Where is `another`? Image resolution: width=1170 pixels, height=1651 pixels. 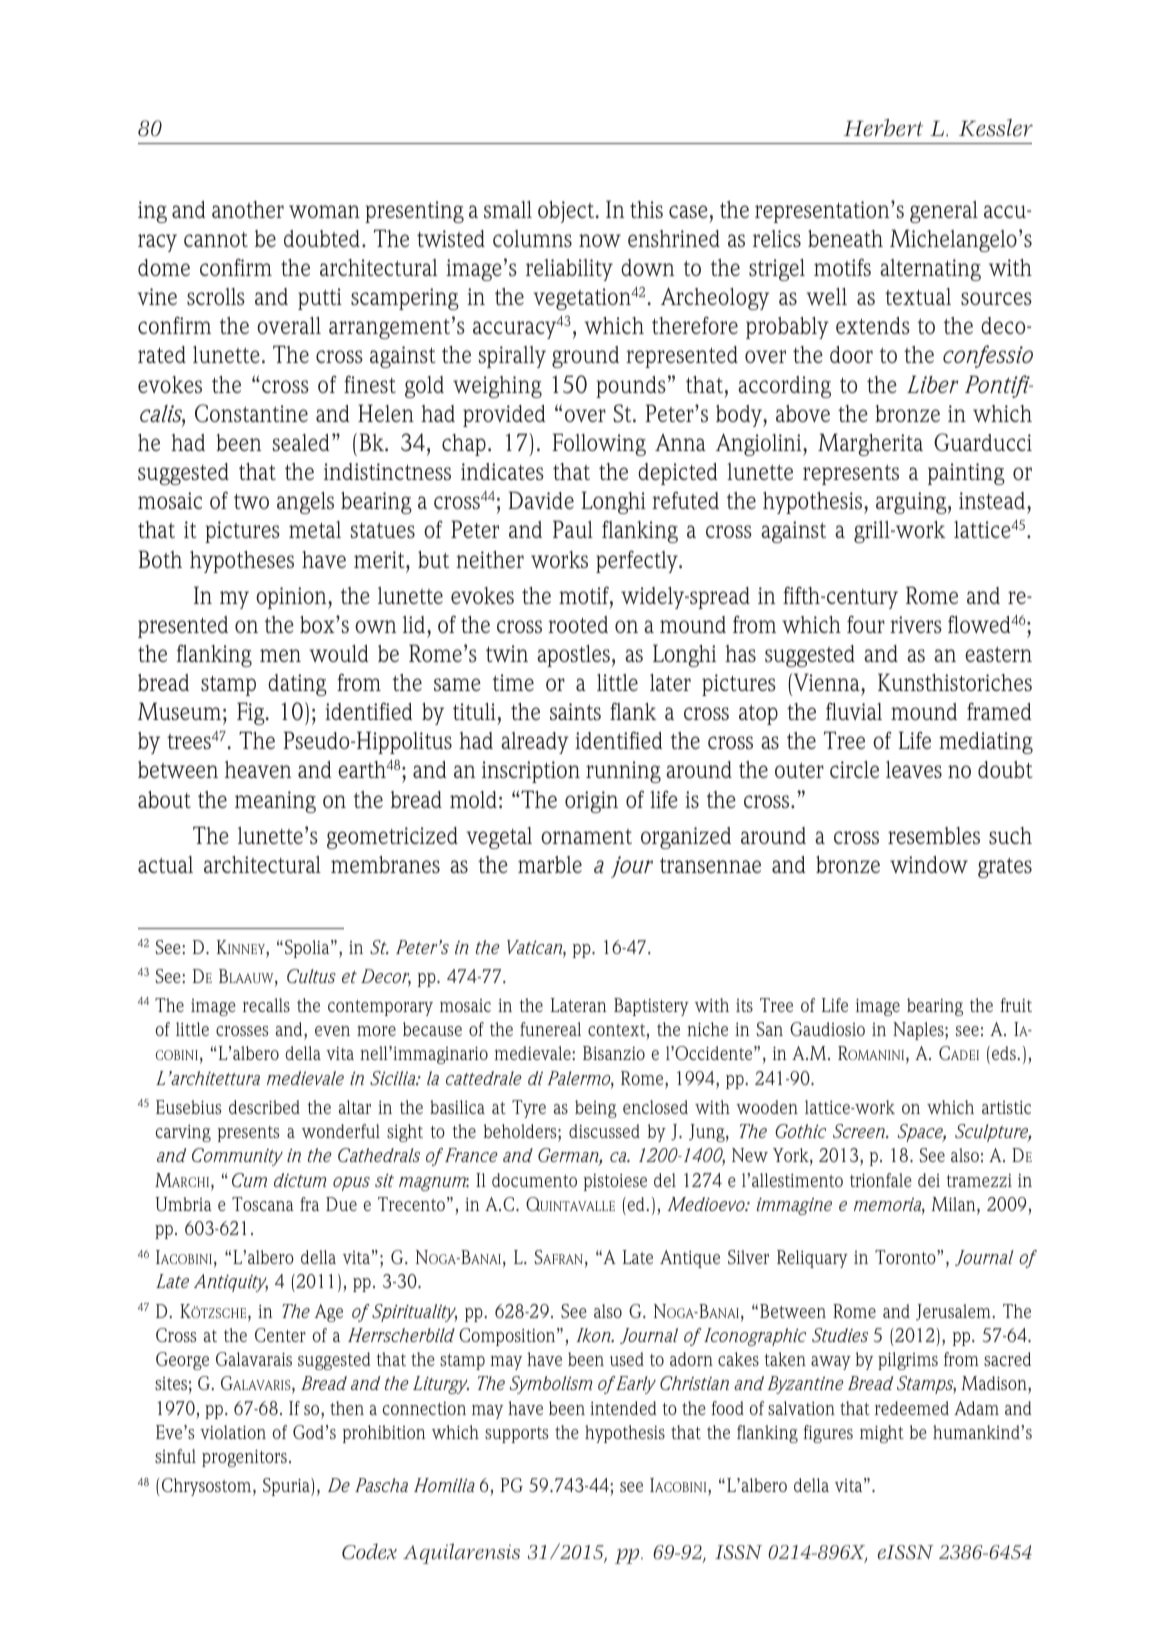 another is located at coordinates (248, 209).
